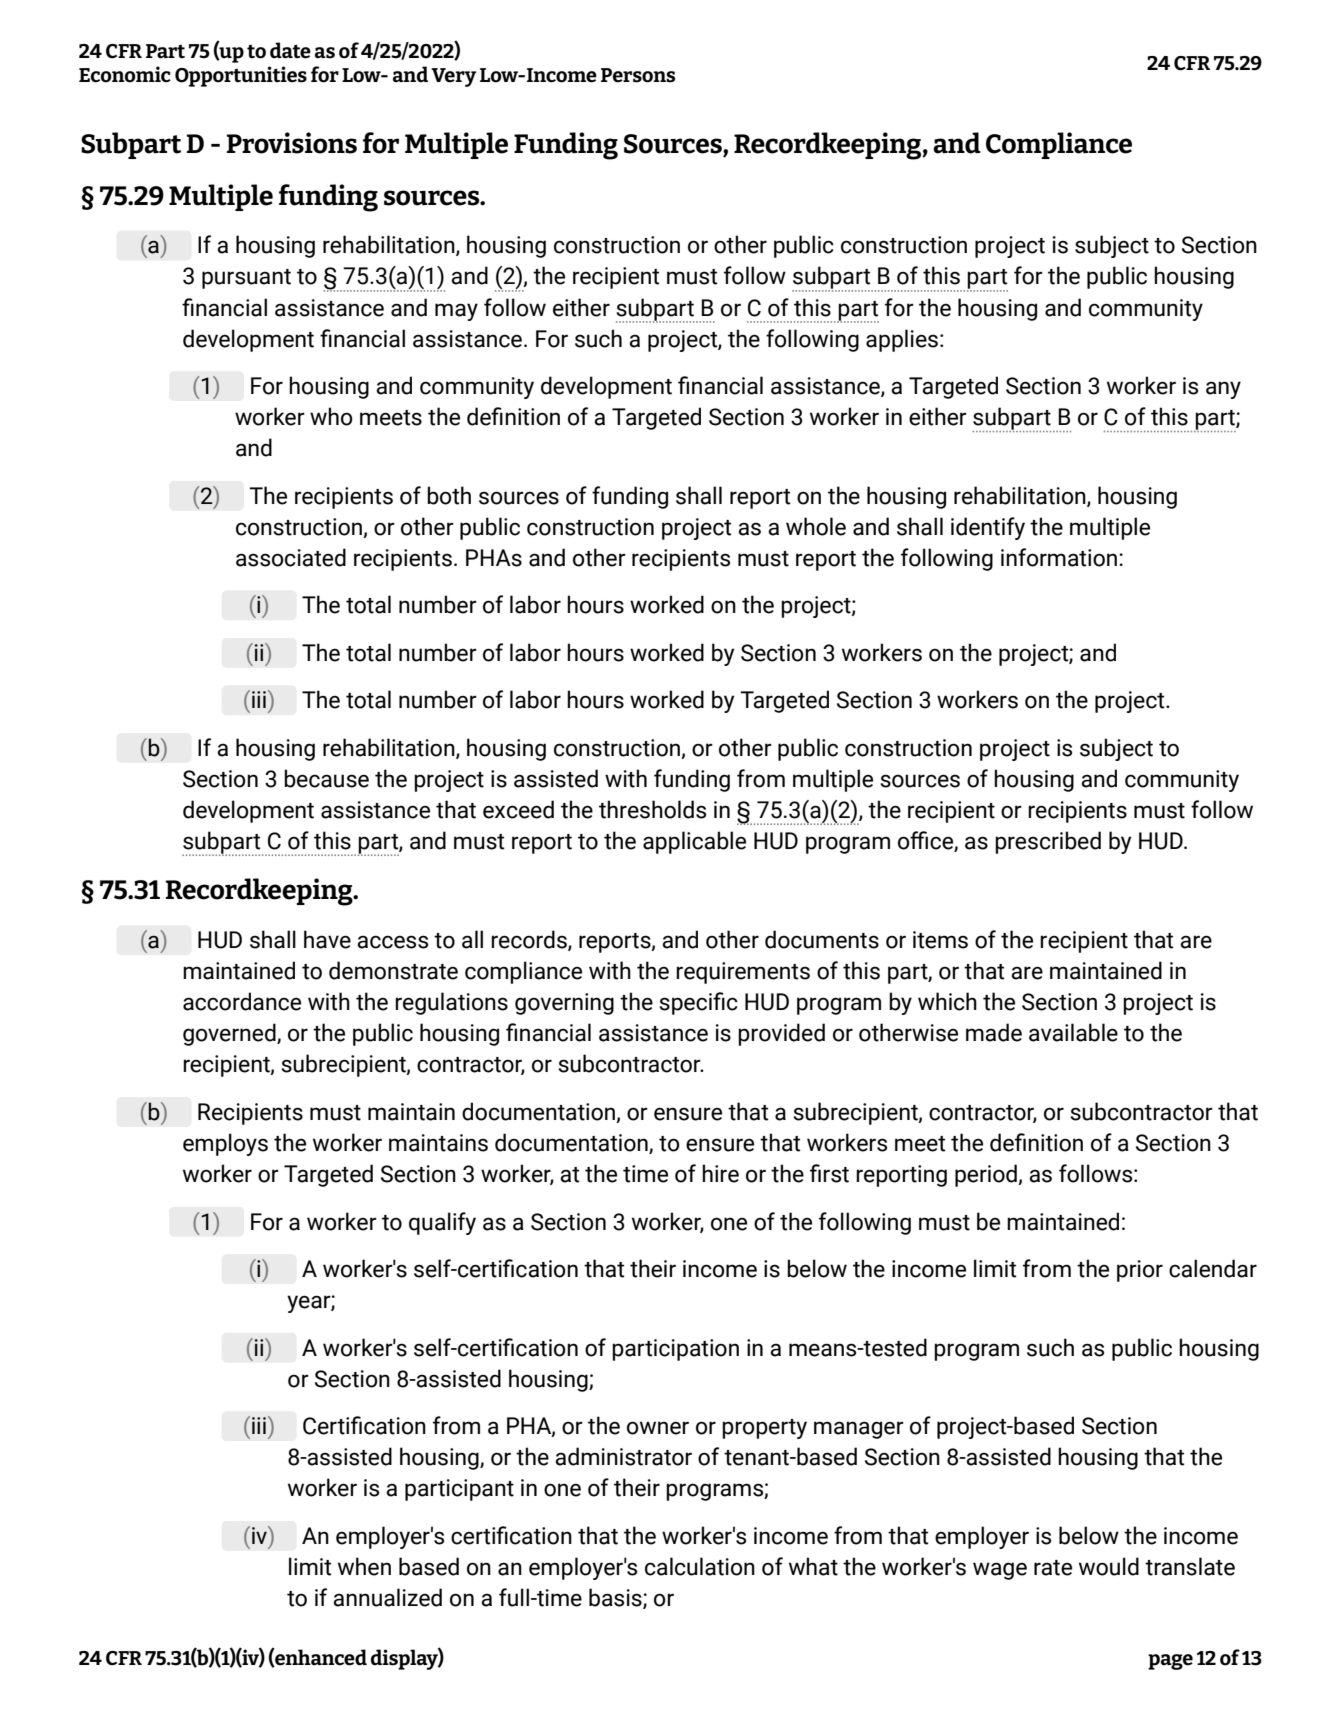 The height and width of the page is (1735, 1341). I want to click on because, so click(326, 778).
